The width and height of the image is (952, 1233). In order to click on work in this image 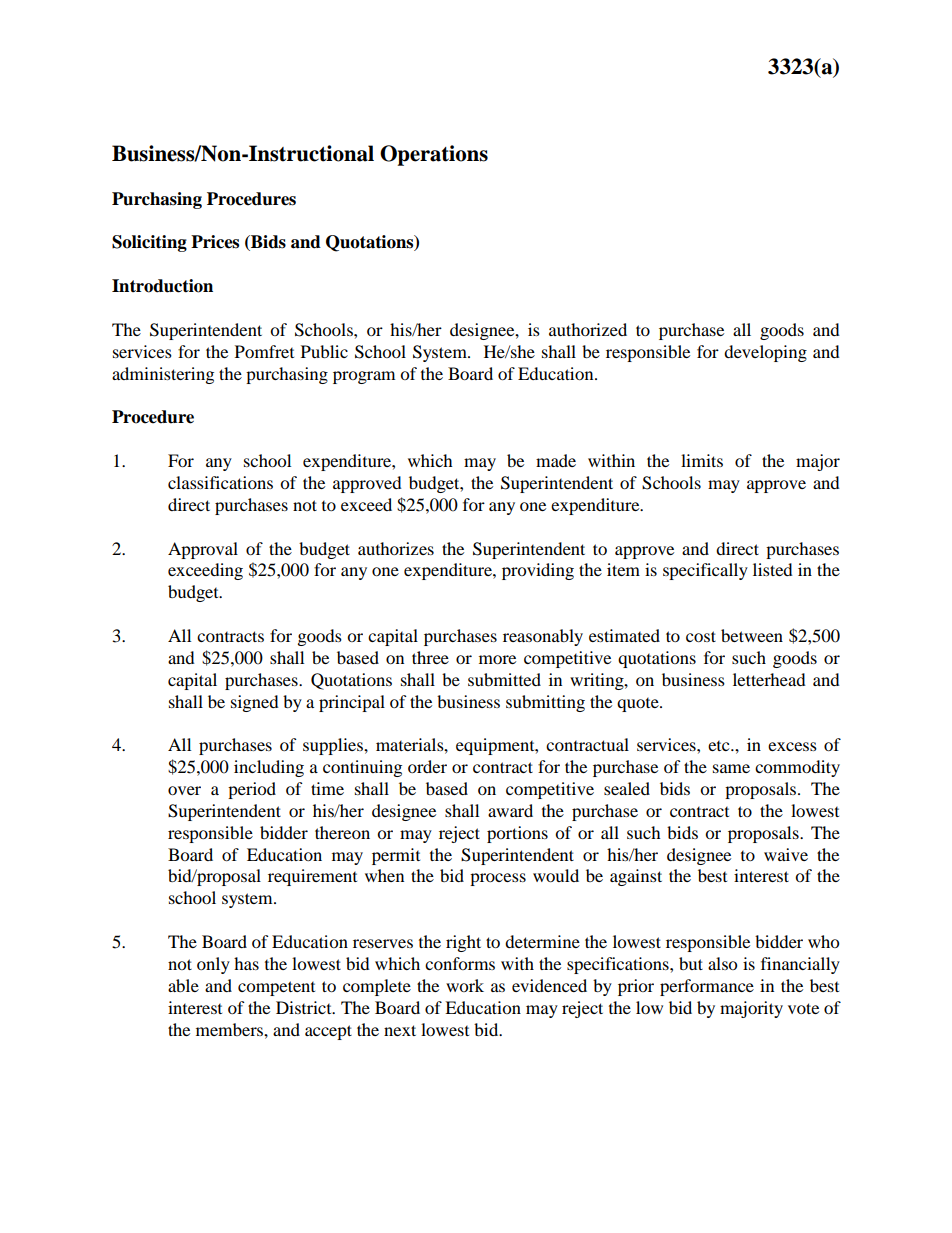, I will do `click(465, 985)`.
